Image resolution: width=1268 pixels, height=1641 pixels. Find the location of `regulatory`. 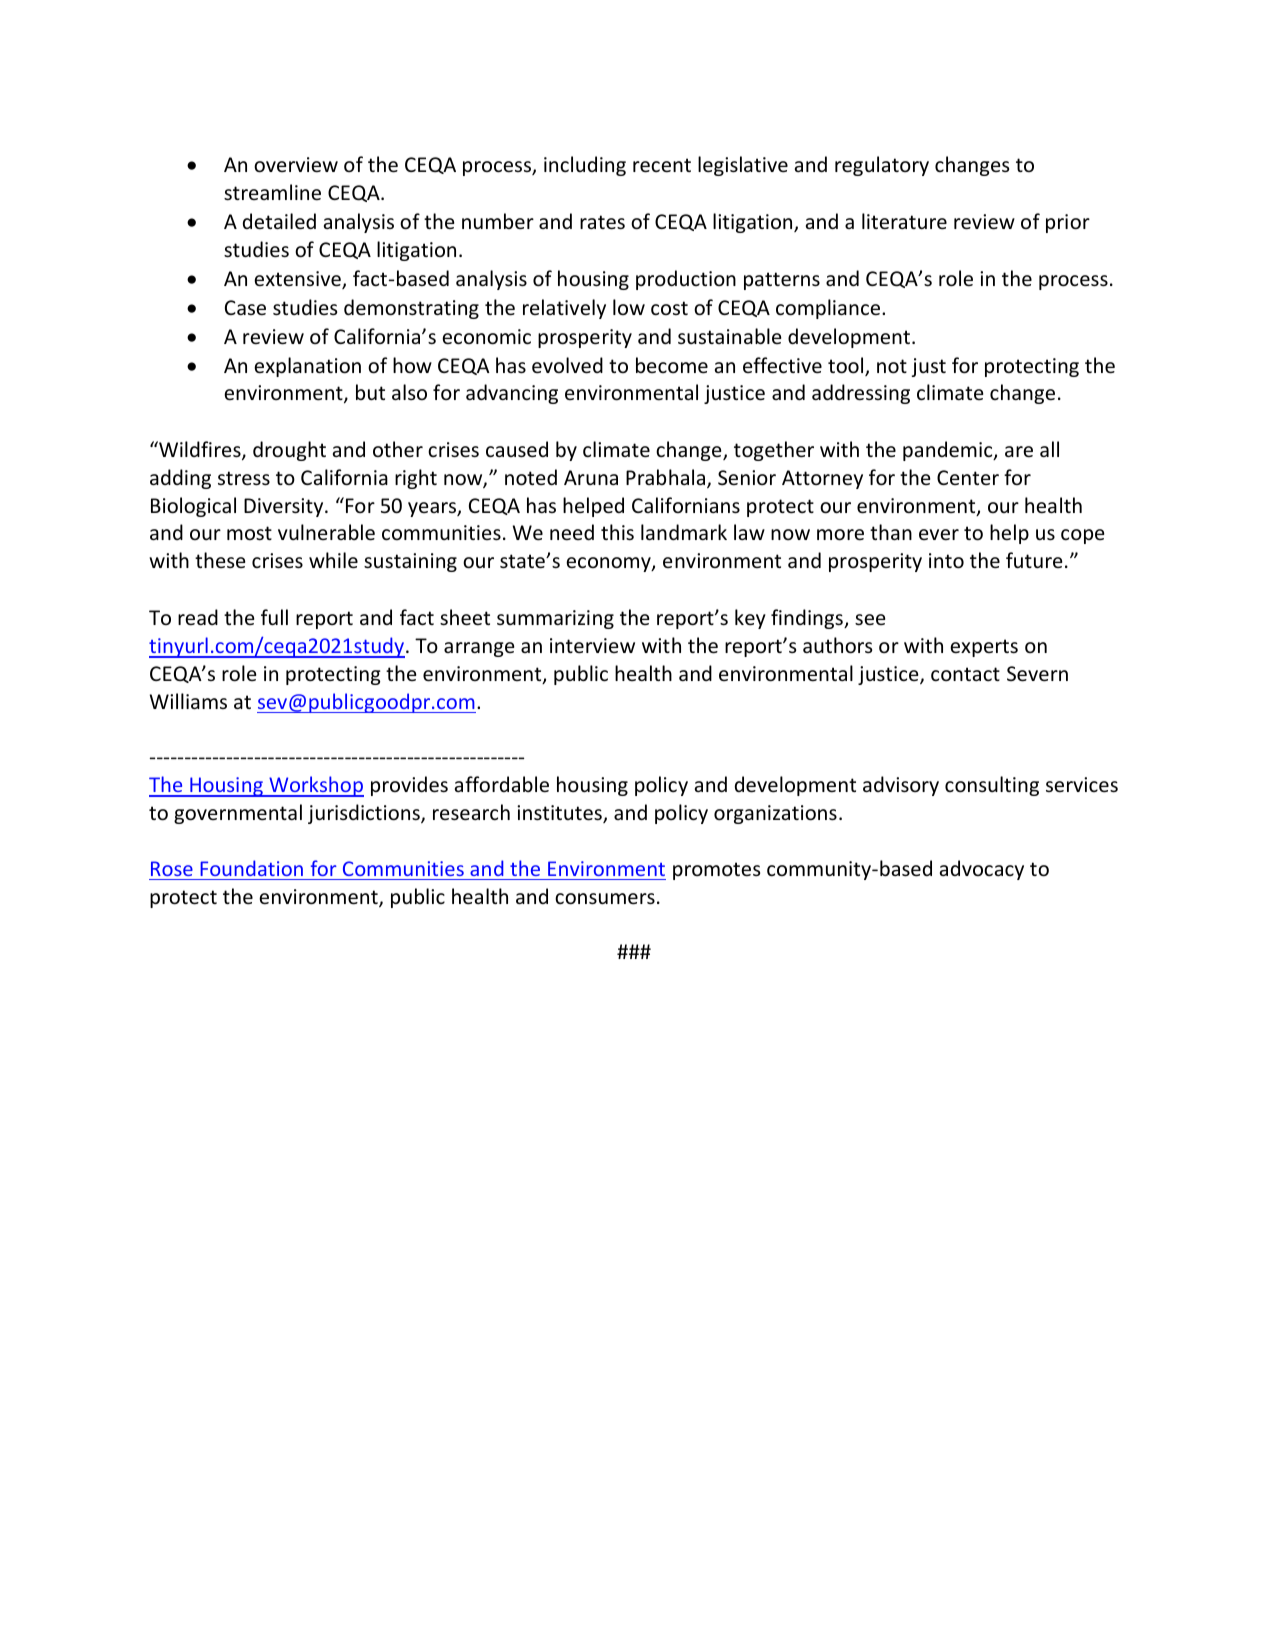

regulatory is located at coordinates (882, 166).
